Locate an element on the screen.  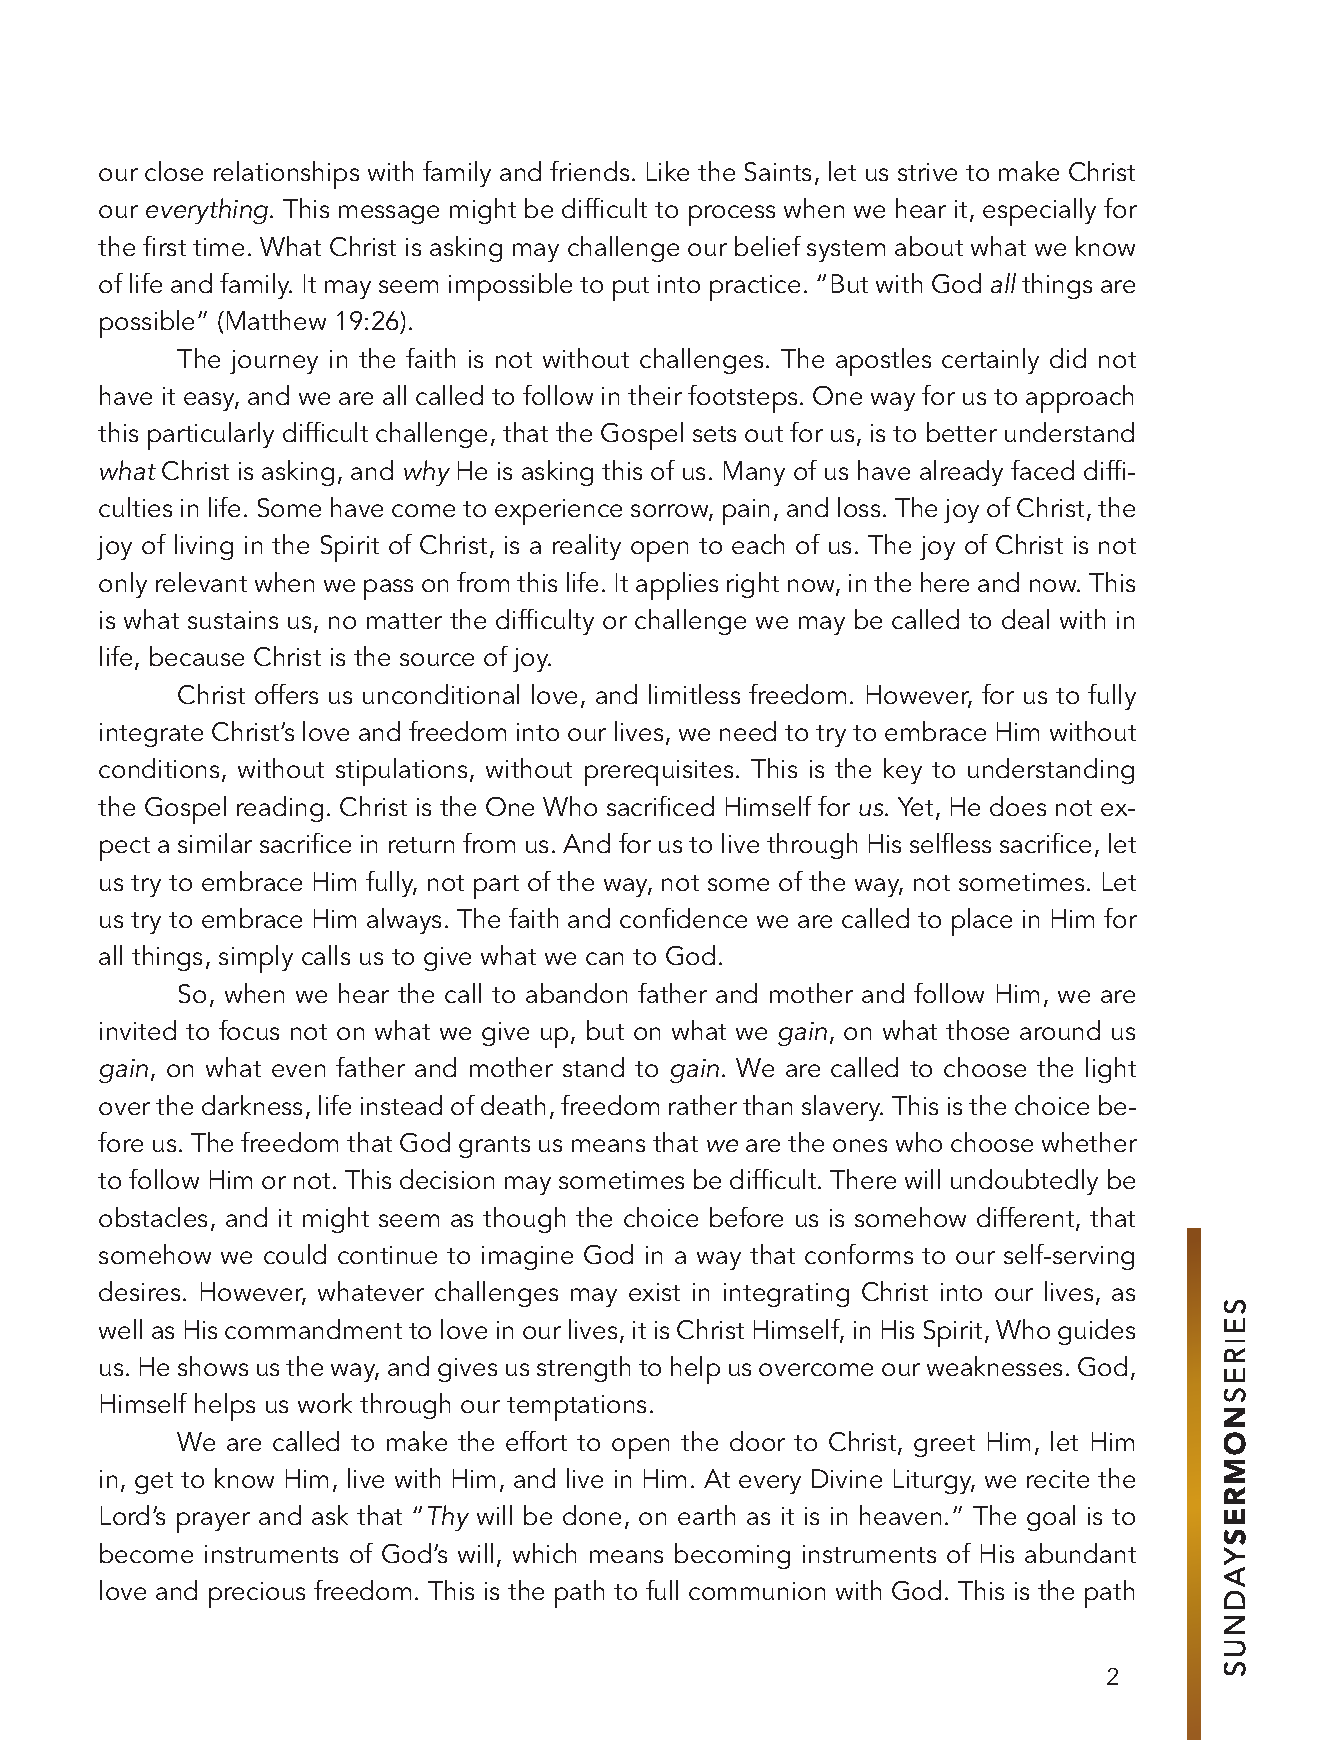
similar is located at coordinates (215, 843).
